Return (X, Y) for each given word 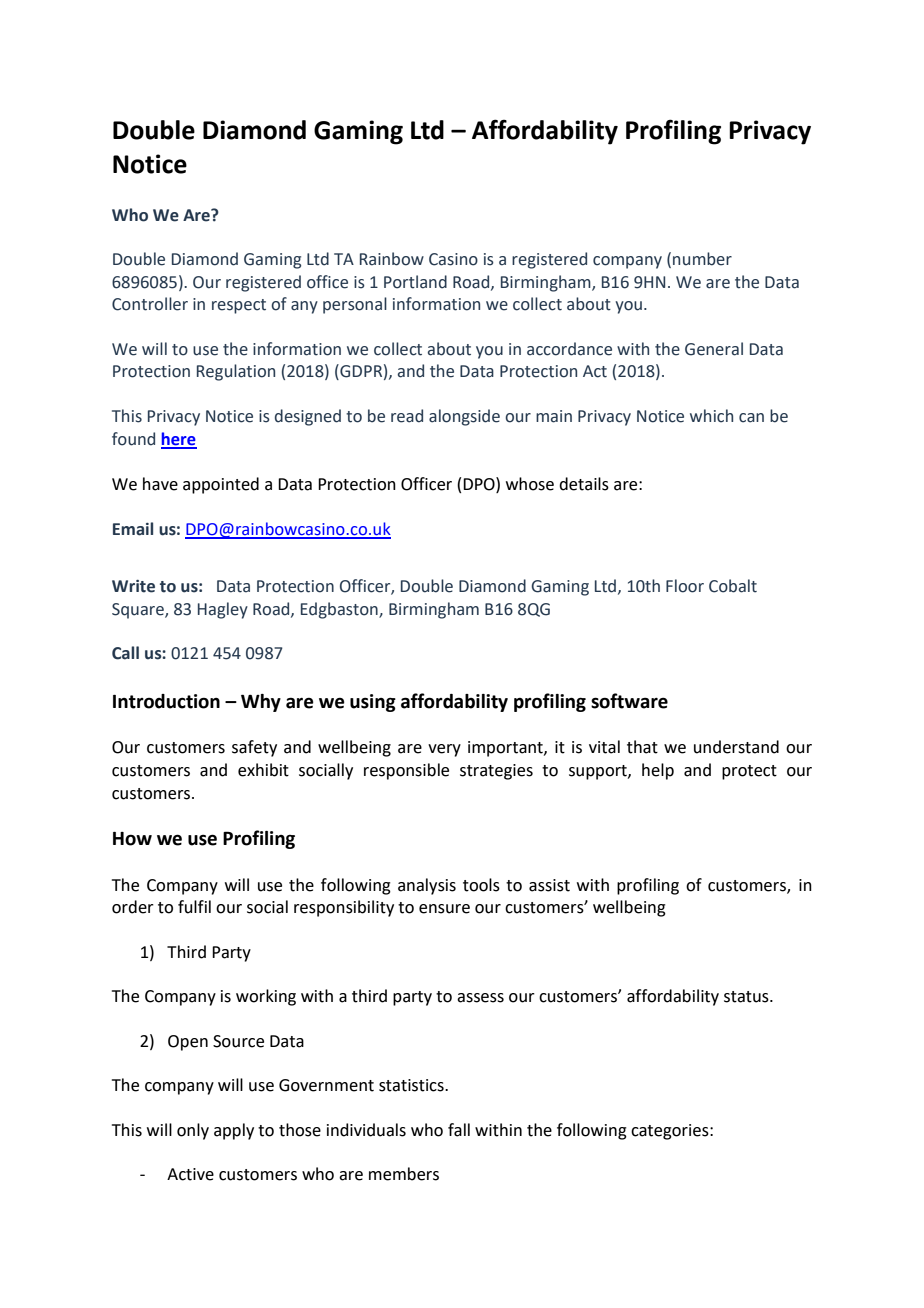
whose (530, 484)
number (702, 259)
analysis (427, 886)
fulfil (194, 907)
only (193, 1131)
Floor (685, 586)
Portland (415, 282)
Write (133, 586)
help (658, 771)
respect (239, 306)
